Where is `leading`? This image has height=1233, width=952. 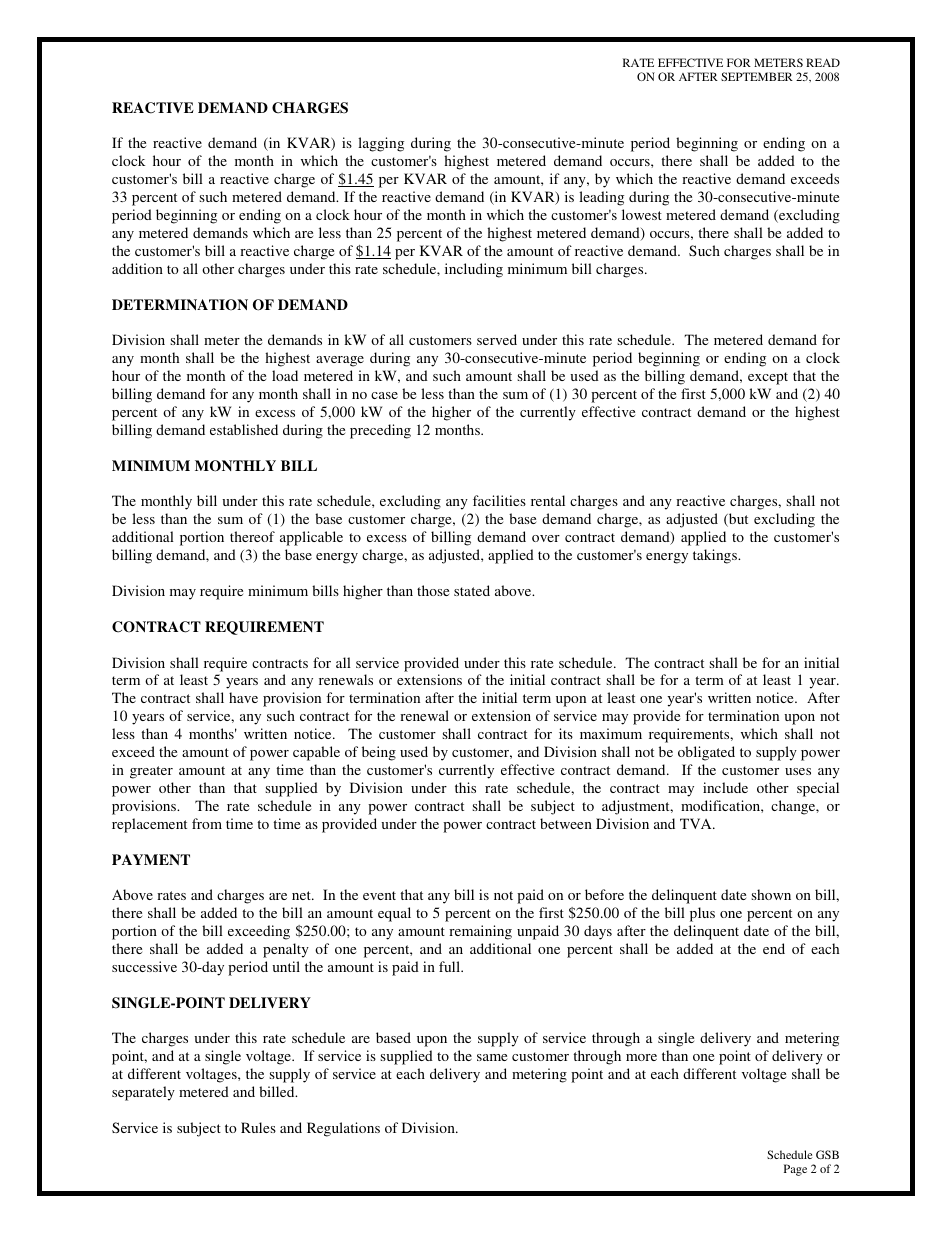
leading is located at coordinates (601, 198).
